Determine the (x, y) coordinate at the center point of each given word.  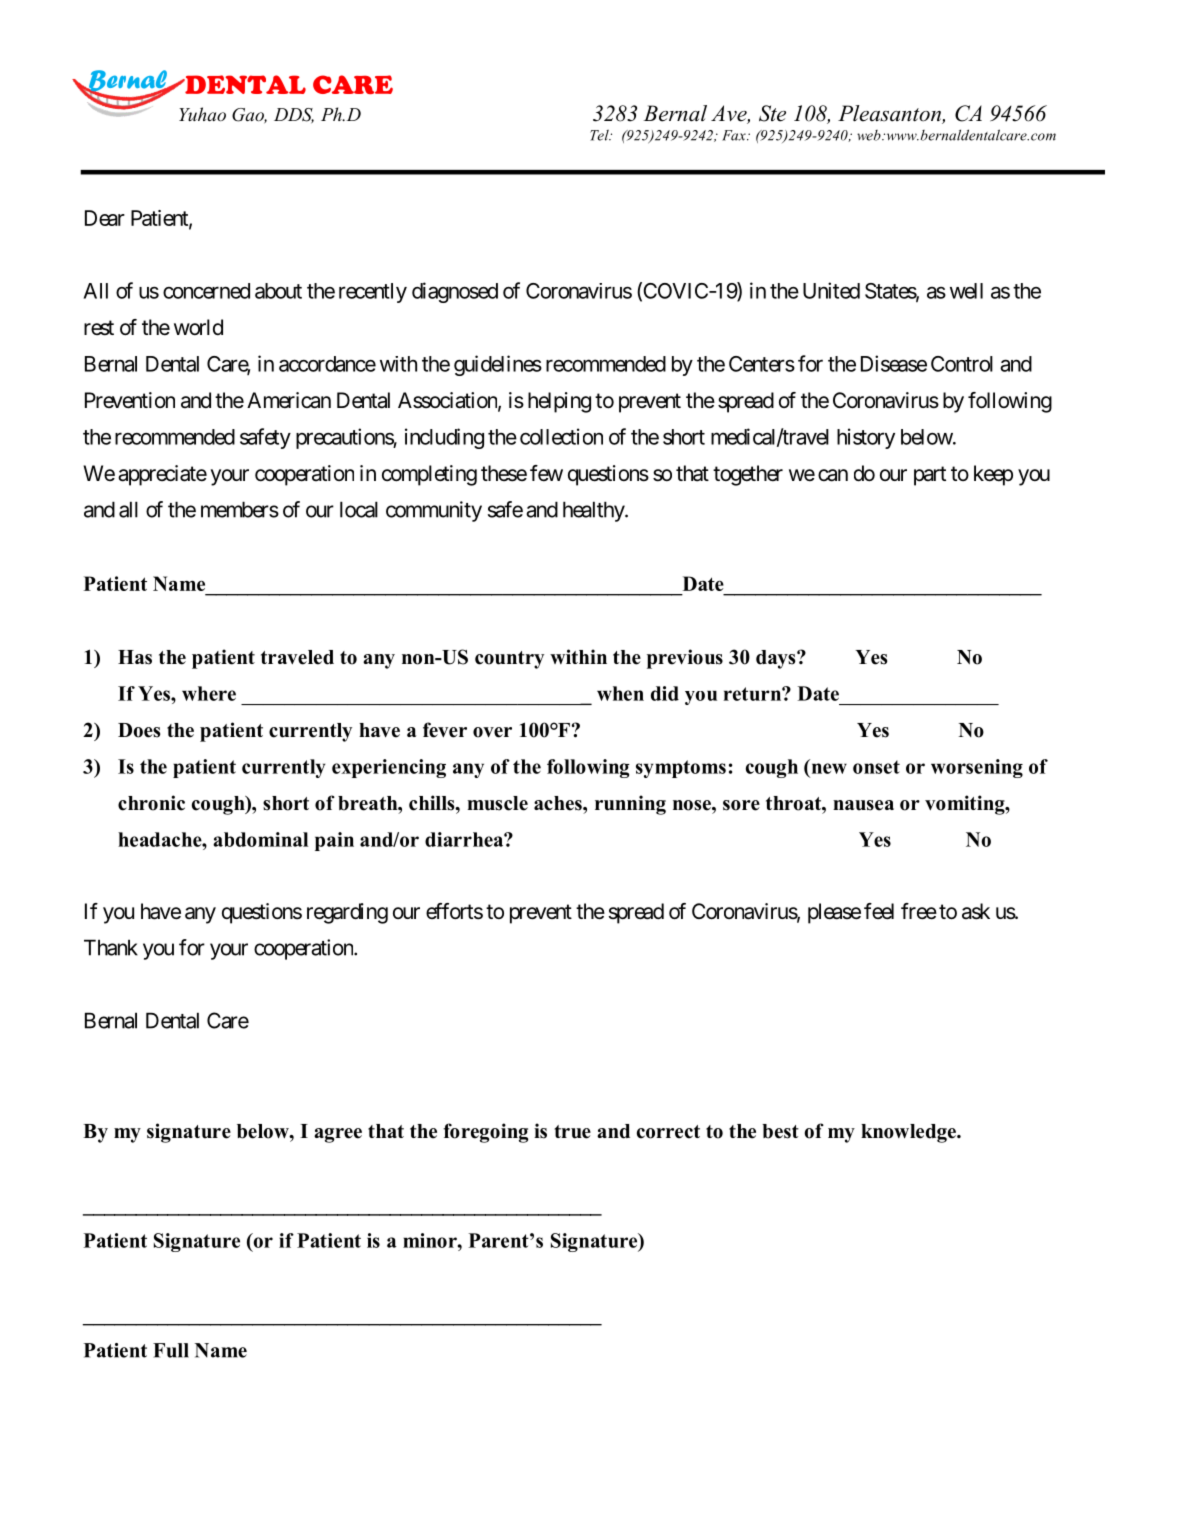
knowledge (909, 1133)
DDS (294, 115)
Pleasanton (890, 114)
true (572, 1132)
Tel (600, 135)
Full (171, 1350)
